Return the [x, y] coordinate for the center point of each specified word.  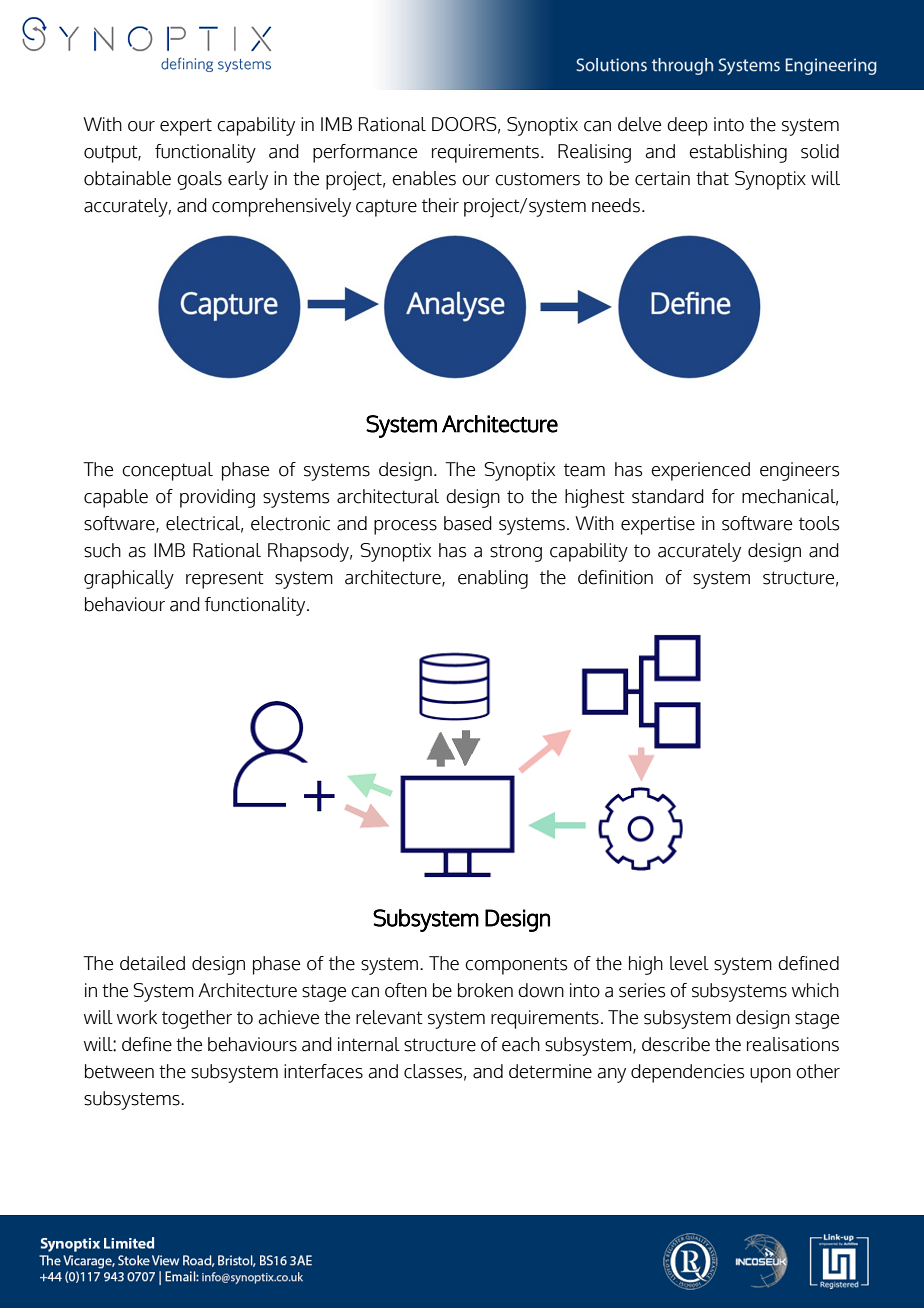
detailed [152, 963]
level [689, 963]
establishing [738, 153]
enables [424, 178]
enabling [493, 579]
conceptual [167, 471]
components [516, 966]
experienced [700, 471]
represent [225, 580]
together [197, 1019]
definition [615, 577]
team [584, 470]
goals [199, 180]
